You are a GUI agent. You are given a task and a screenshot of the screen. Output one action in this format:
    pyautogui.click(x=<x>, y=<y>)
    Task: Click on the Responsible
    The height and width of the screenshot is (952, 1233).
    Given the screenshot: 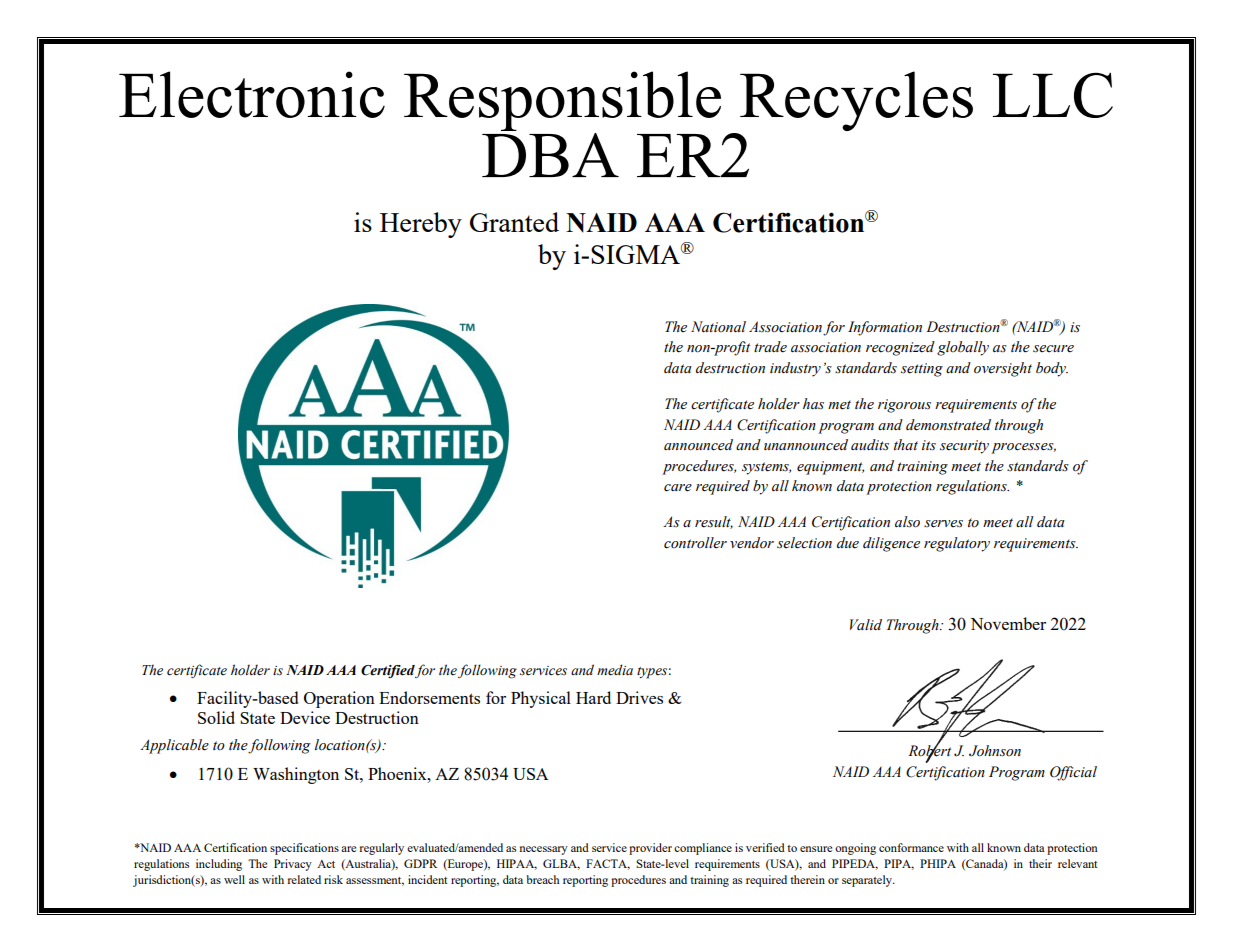 What is the action you would take?
    pyautogui.click(x=562, y=101)
